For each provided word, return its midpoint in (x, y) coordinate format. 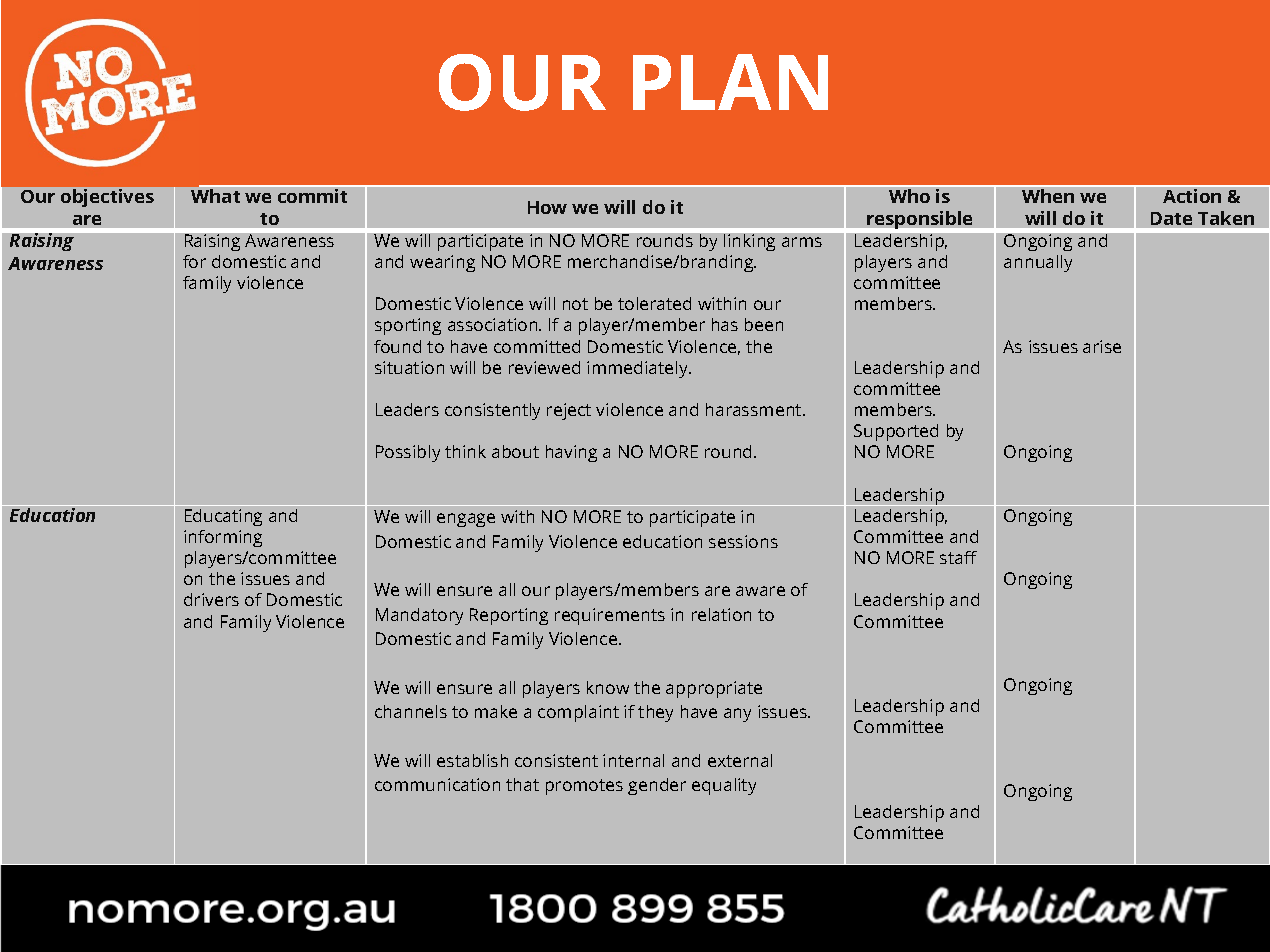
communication (437, 784)
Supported (896, 432)
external (740, 760)
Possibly (408, 453)
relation (721, 614)
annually (1038, 263)
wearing (442, 263)
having (571, 453)
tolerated (654, 303)
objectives (107, 198)
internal (633, 760)
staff (958, 557)
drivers (211, 599)
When (1048, 196)
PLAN (730, 82)
